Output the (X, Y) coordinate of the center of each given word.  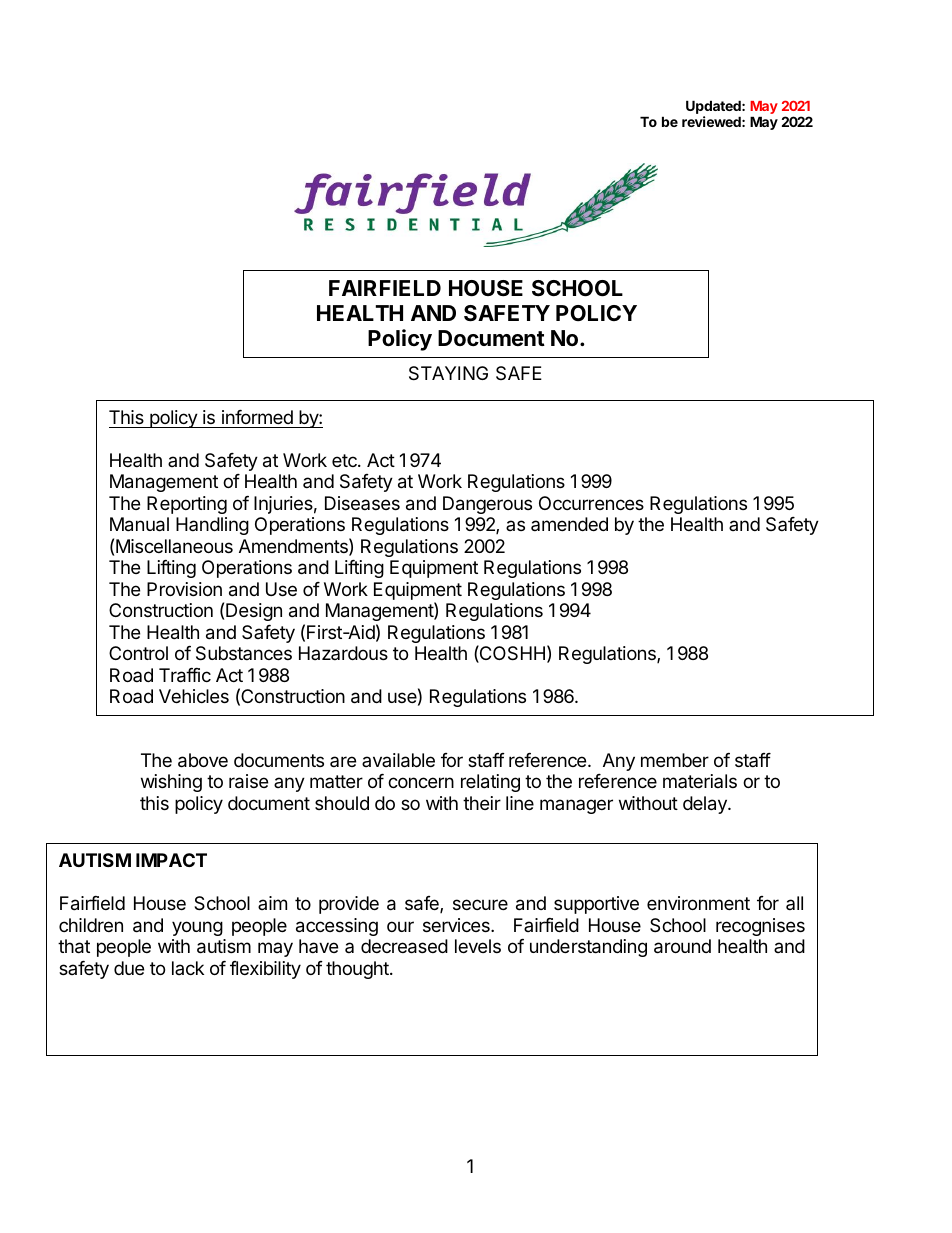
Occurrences (591, 503)
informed (257, 417)
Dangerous (487, 505)
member (675, 760)
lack (188, 968)
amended (569, 524)
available (398, 760)
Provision (184, 589)
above (203, 760)
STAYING (448, 373)
